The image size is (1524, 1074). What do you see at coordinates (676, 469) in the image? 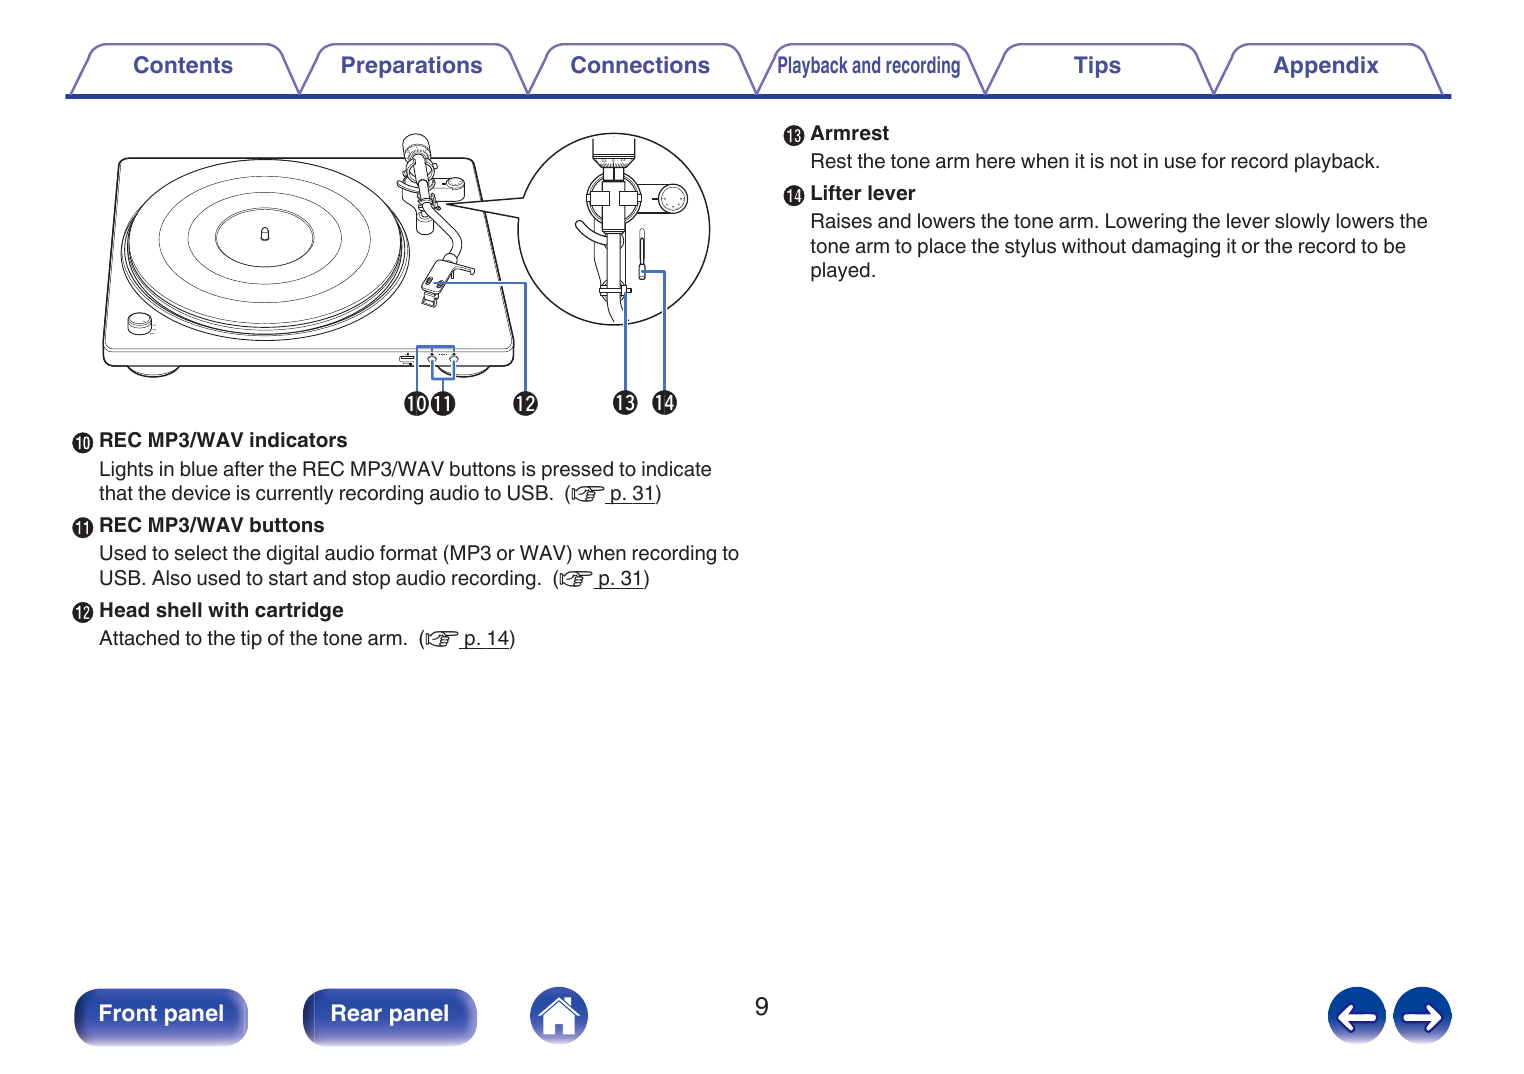
I see `indicate` at bounding box center [676, 469].
